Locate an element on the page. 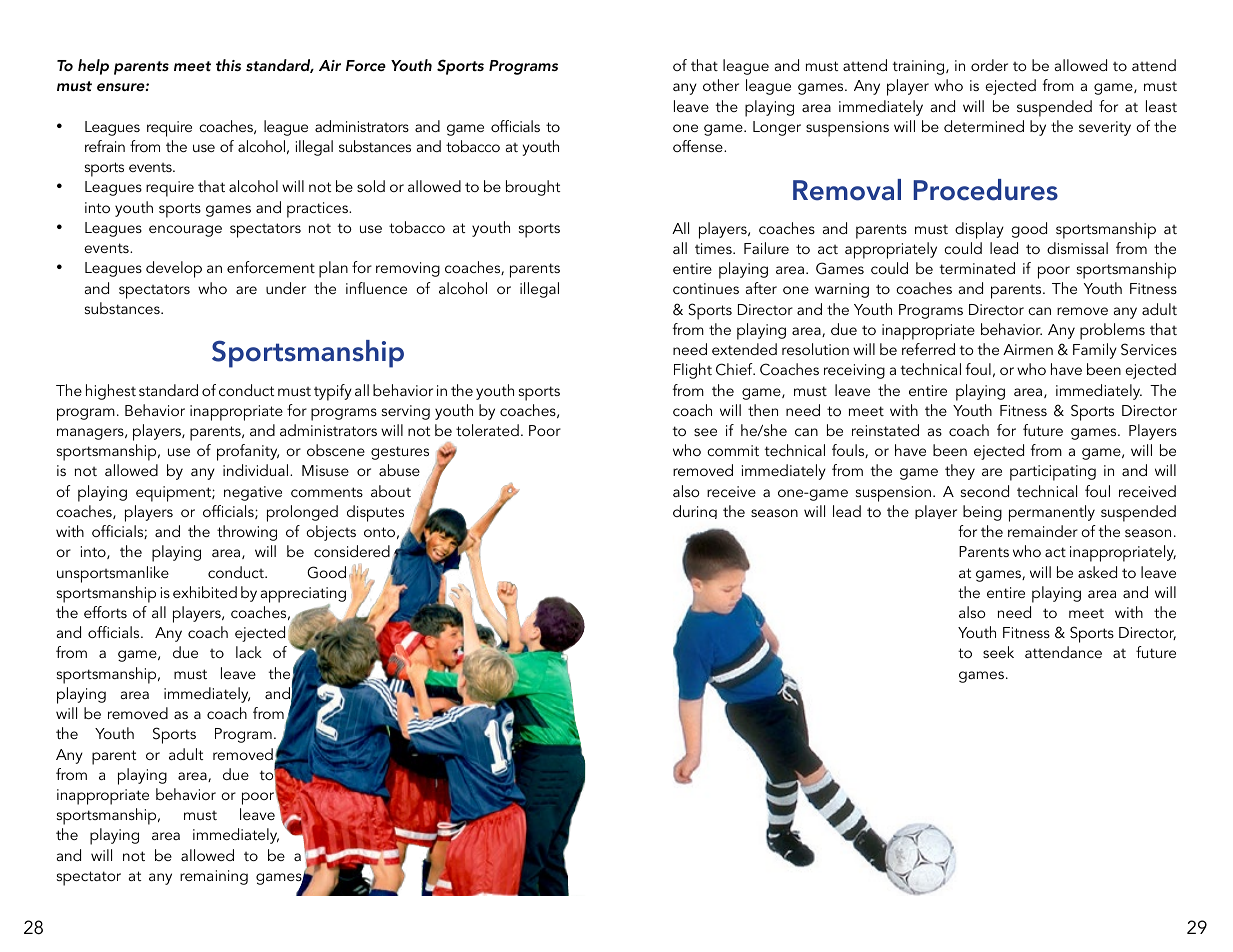 The image size is (1233, 952). order is located at coordinates (989, 65).
